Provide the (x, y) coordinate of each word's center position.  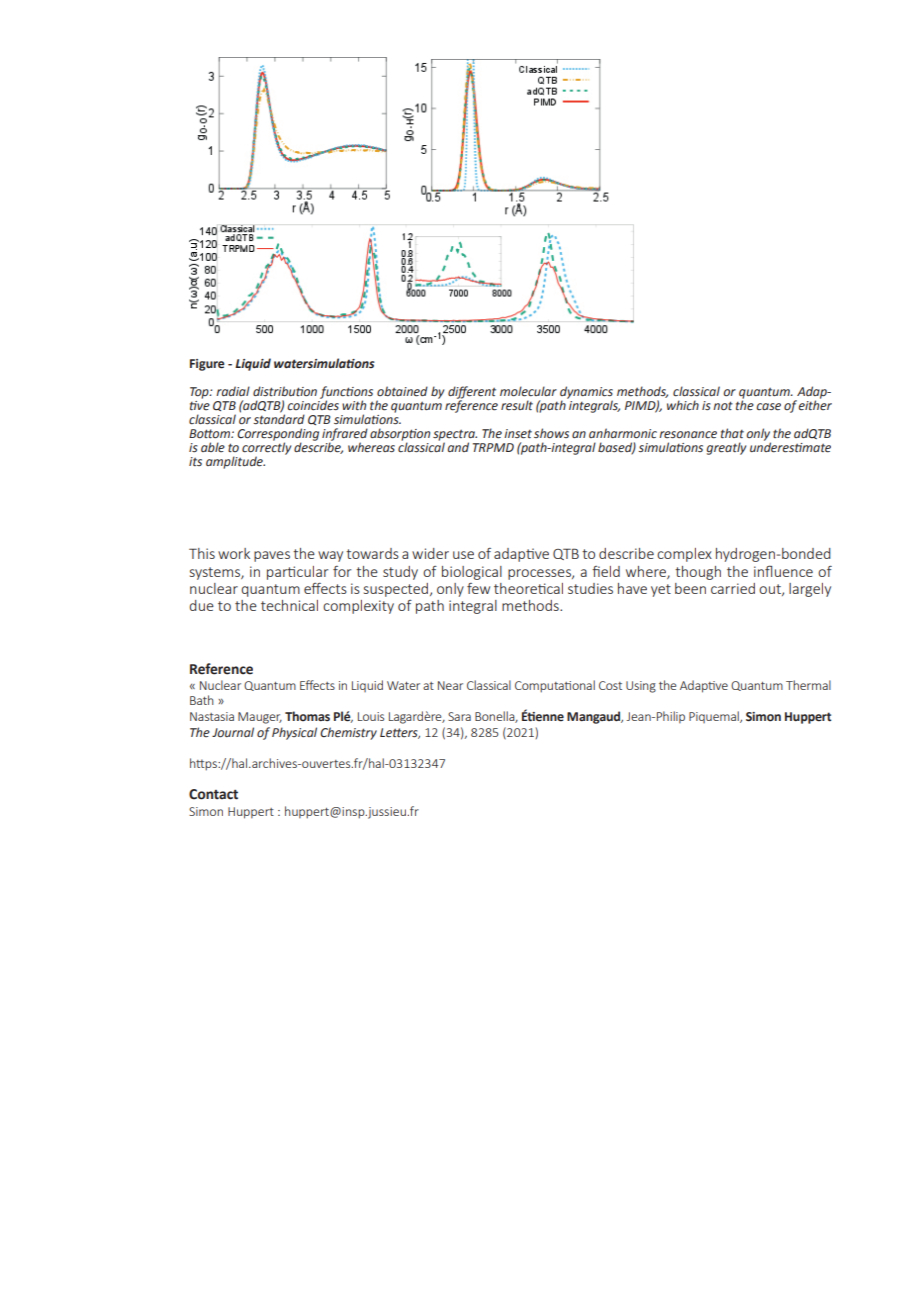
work (234, 553)
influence (783, 571)
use (463, 555)
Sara (459, 716)
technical (289, 605)
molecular (528, 391)
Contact (213, 794)
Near (450, 685)
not (723, 406)
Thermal (808, 685)
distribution (285, 391)
